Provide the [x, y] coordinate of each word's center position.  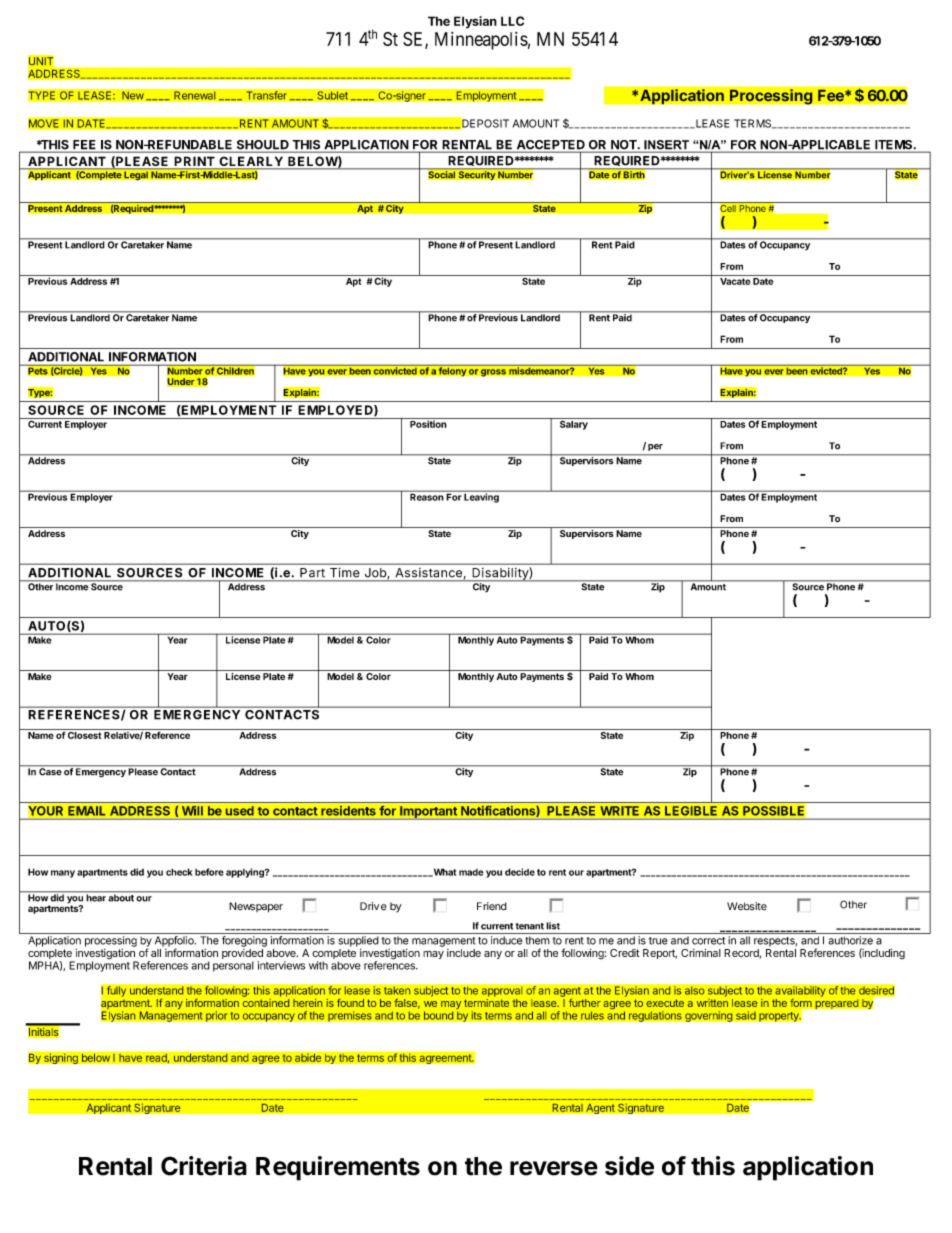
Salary [573, 424]
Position [428, 423]
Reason [426, 496]
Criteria [204, 1166]
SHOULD [262, 146]
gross [493, 373]
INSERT [666, 146]
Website [747, 906]
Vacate [735, 281]
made [471, 872]
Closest [84, 734]
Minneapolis [481, 41]
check [179, 872]
